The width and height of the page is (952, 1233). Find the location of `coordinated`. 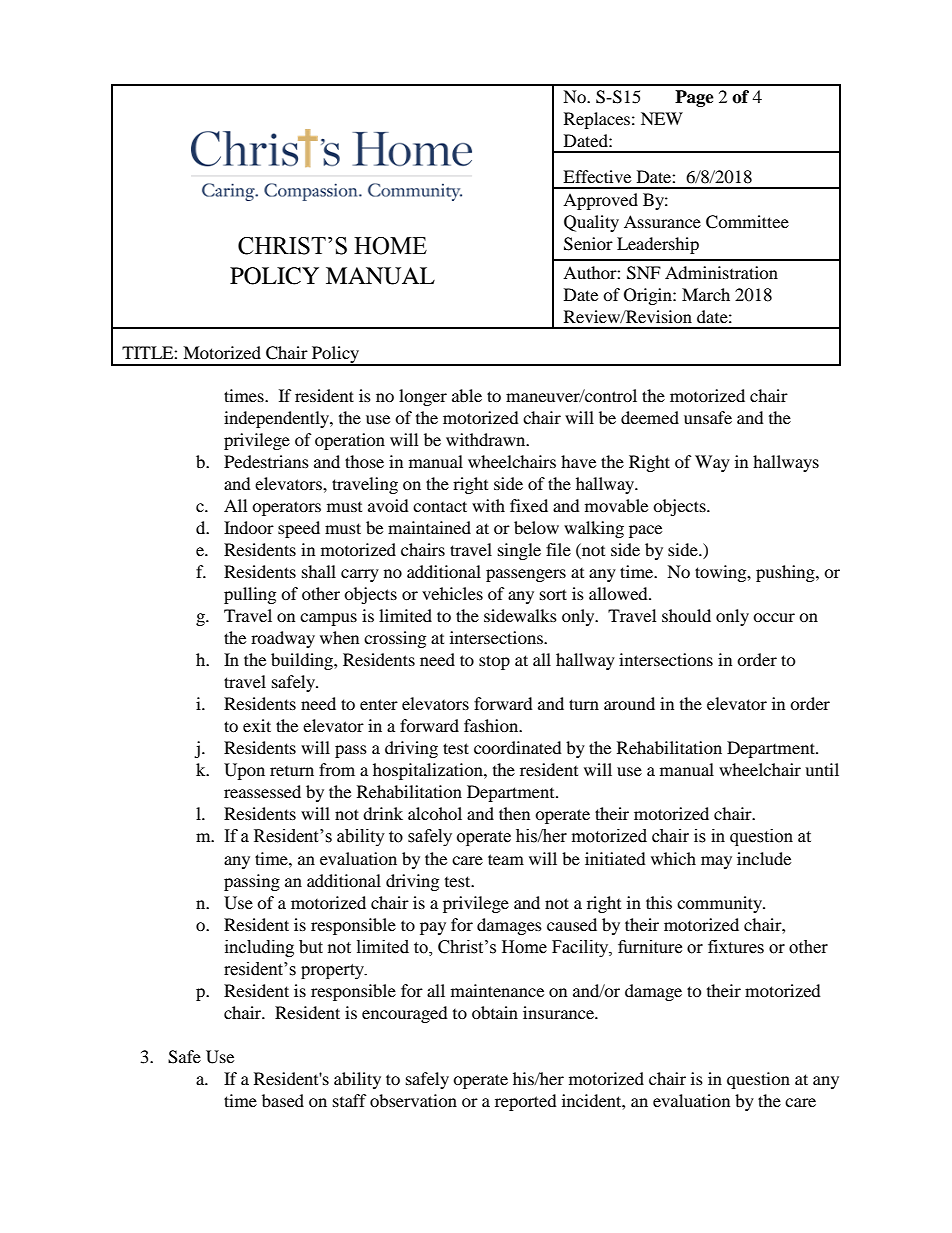

coordinated is located at coordinates (518, 747).
